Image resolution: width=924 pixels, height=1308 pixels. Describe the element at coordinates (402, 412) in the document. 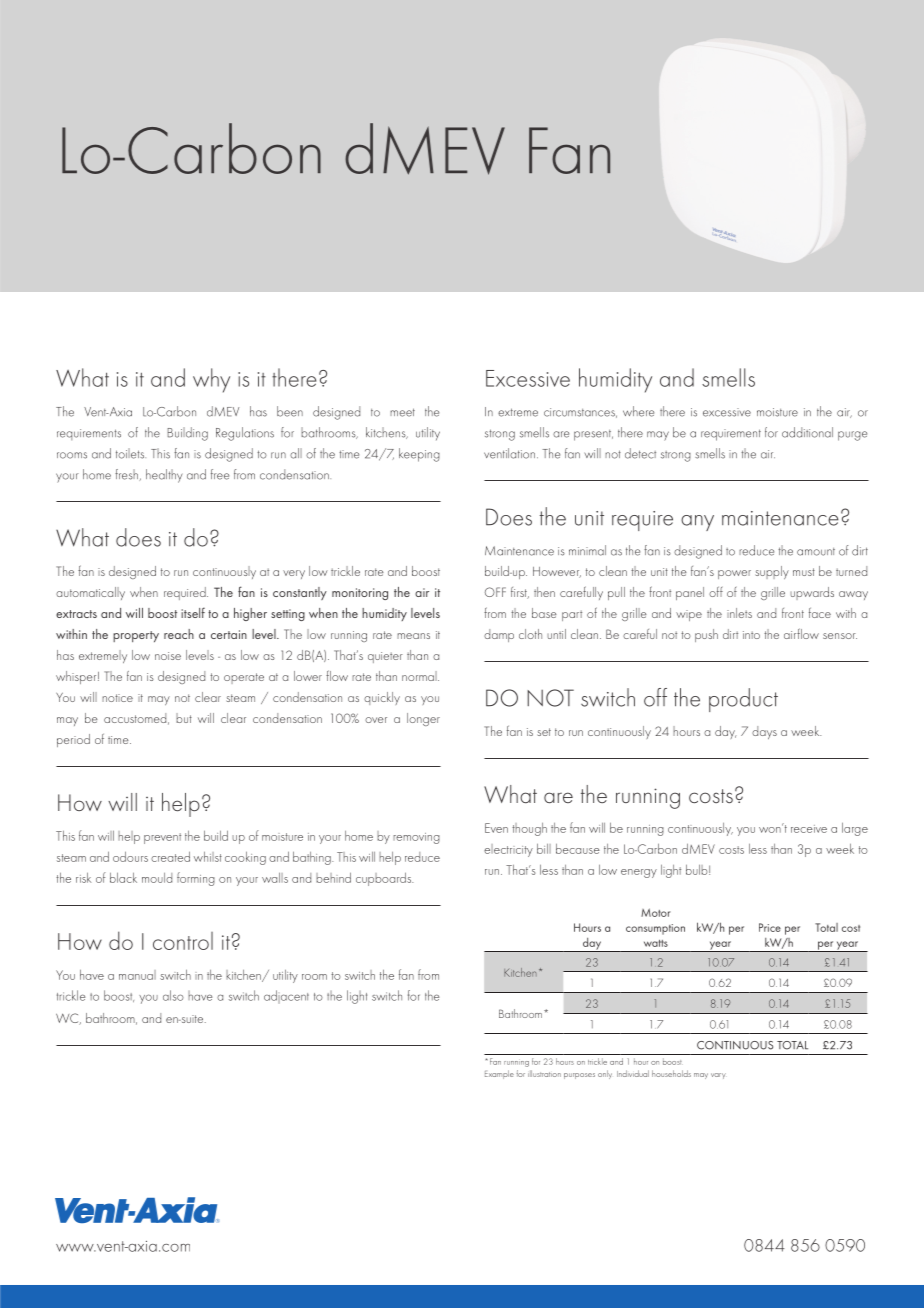

I see `meet` at that location.
